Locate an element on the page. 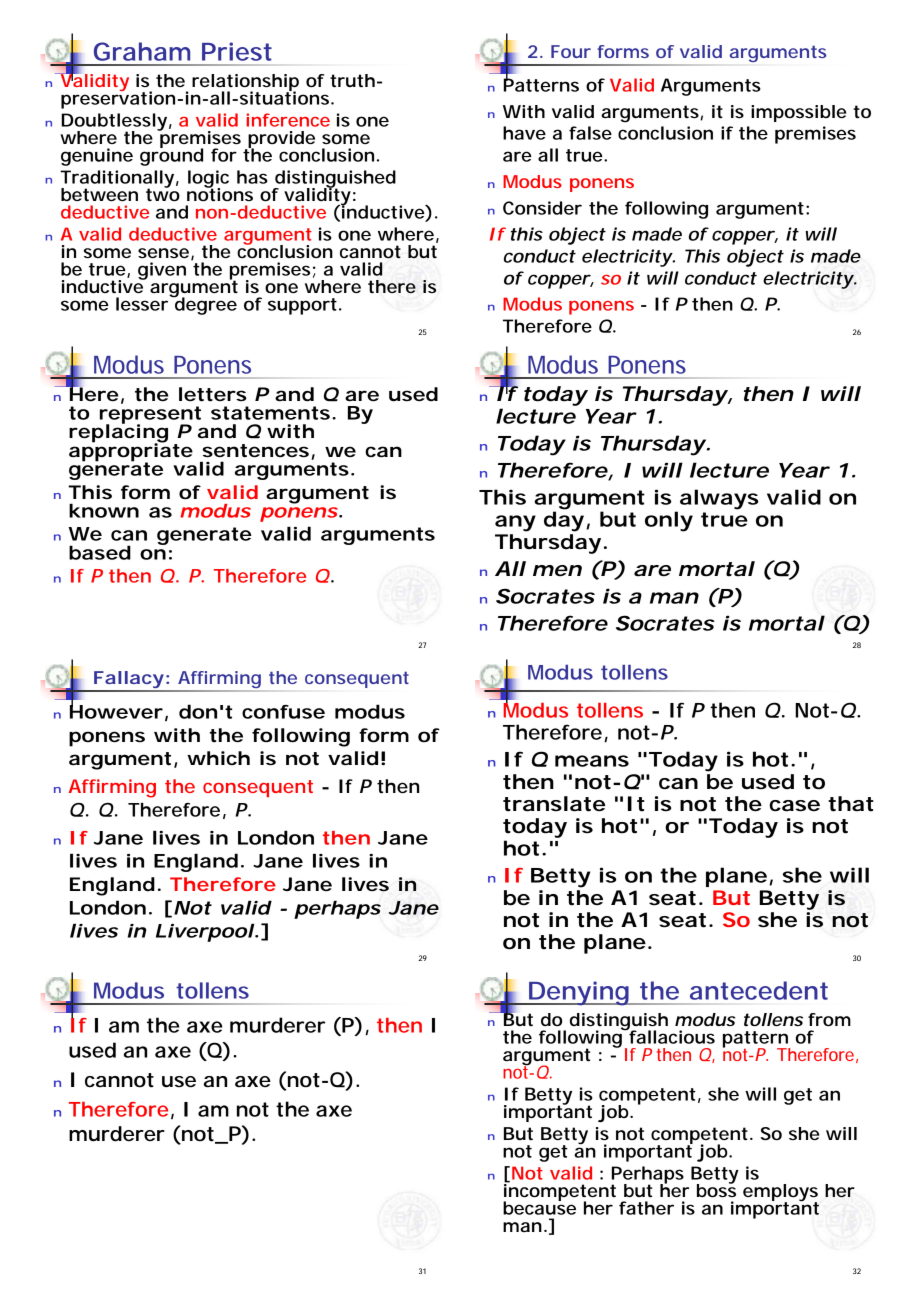 The height and width of the document is (1308, 924). impossible is located at coordinates (798, 113).
